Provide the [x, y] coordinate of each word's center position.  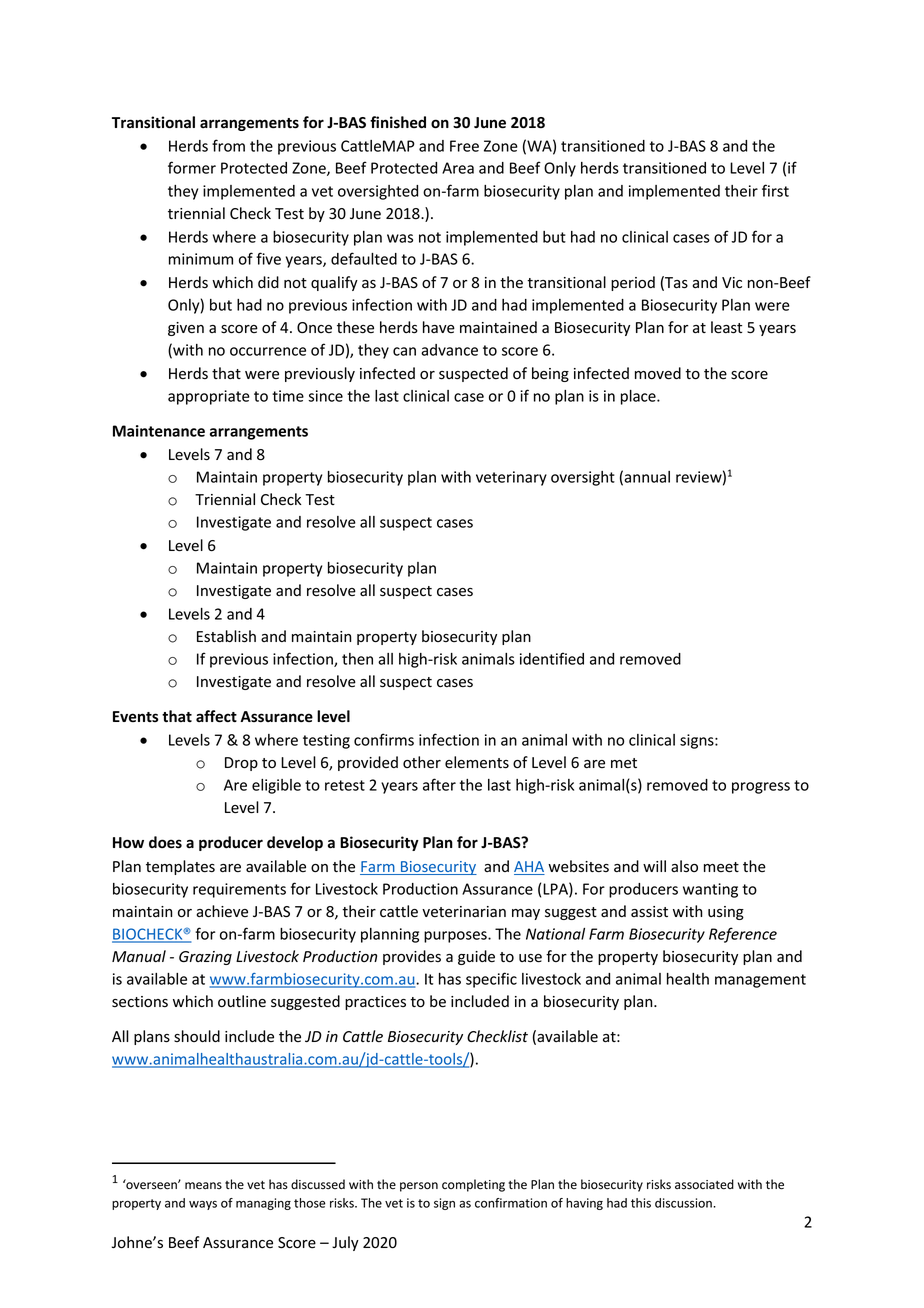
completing [473, 1185]
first [775, 190]
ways [203, 1205]
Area [458, 168]
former [192, 167]
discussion [684, 1203]
